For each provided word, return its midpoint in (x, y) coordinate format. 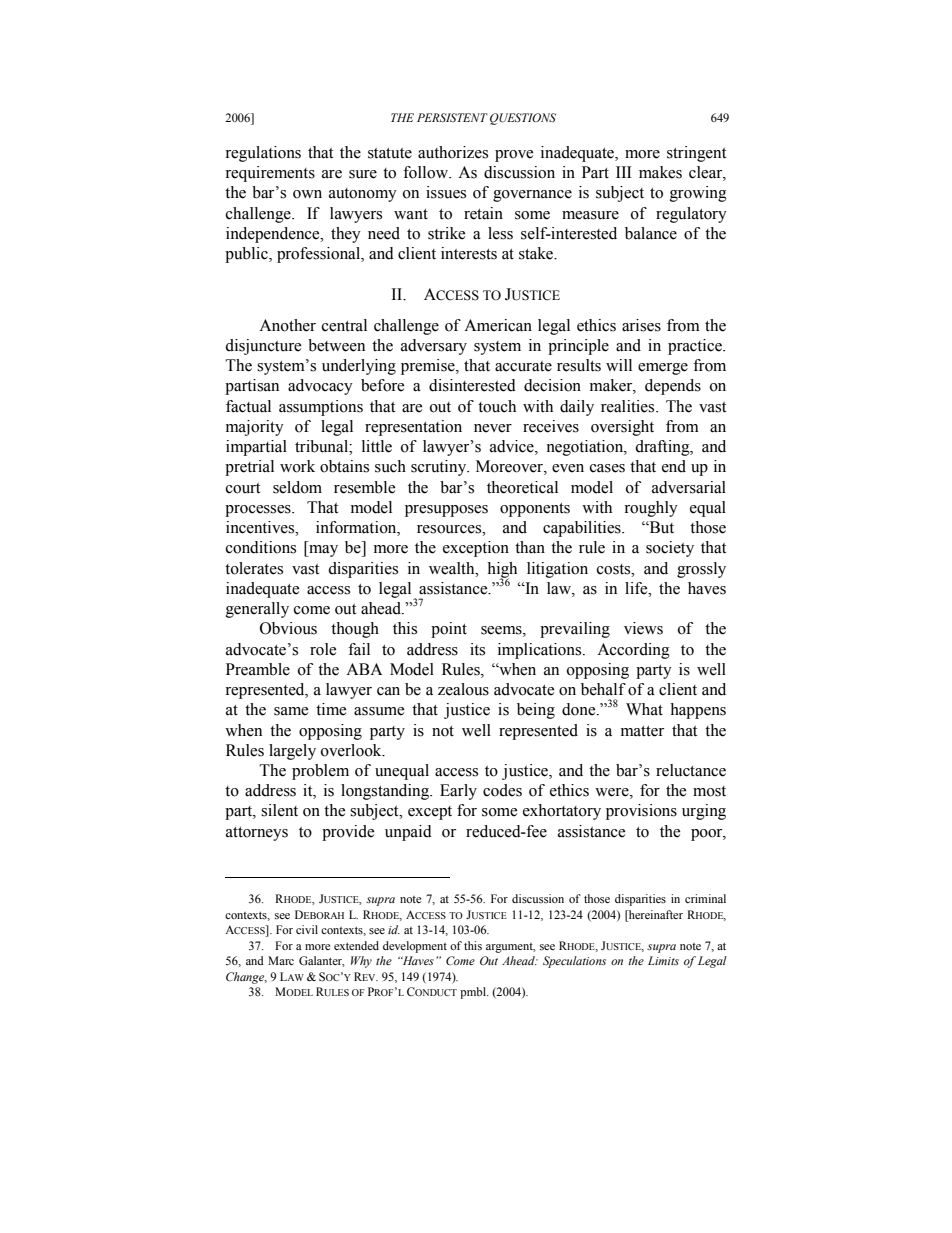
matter (642, 731)
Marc (281, 960)
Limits (663, 960)
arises (641, 325)
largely (292, 752)
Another (287, 325)
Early (458, 792)
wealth (453, 568)
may (322, 551)
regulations (263, 154)
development (415, 947)
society (670, 549)
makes (660, 172)
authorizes (453, 152)
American (498, 325)
